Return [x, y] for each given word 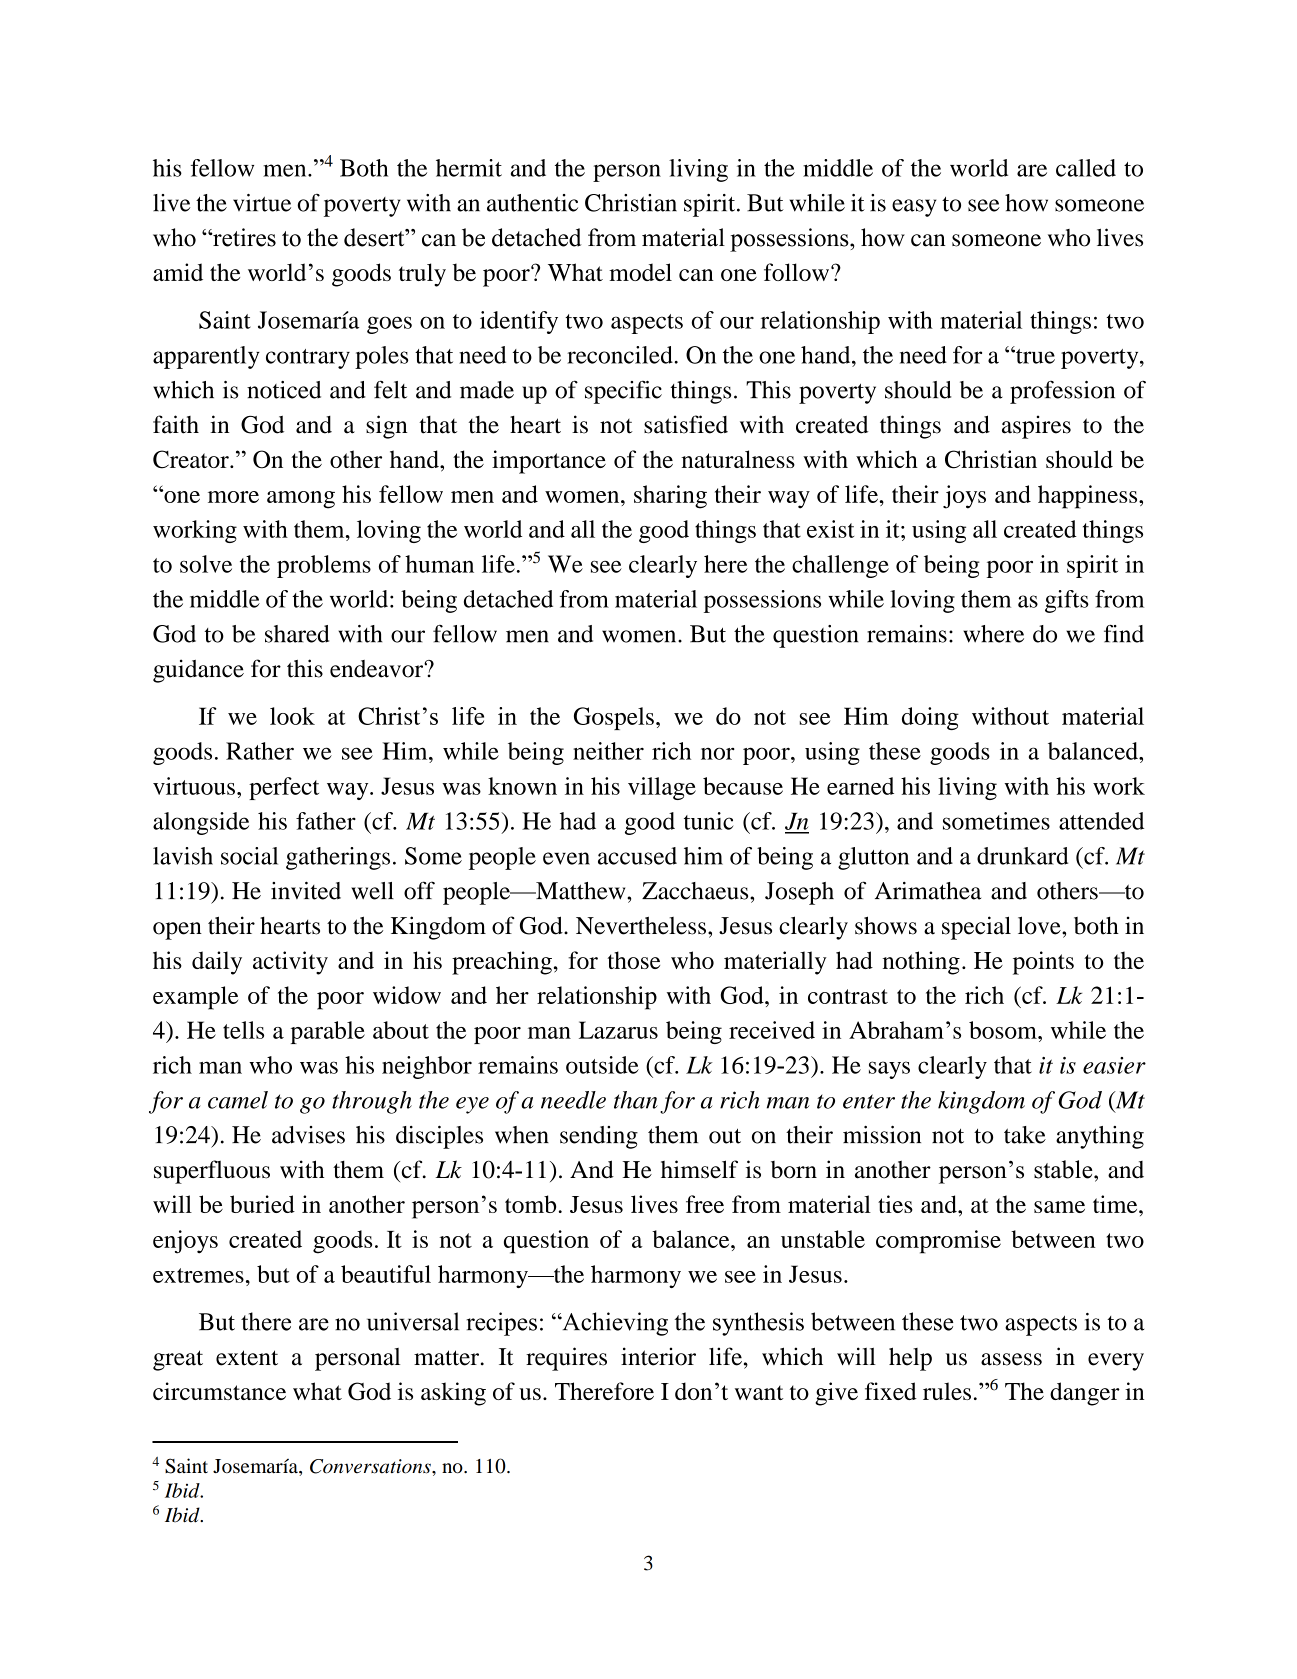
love [1040, 925]
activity [290, 963]
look [292, 716]
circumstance [219, 1391]
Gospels [614, 718]
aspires [1036, 427]
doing [930, 718]
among [301, 500]
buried [262, 1204]
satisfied [686, 424]
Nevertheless [641, 925]
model [640, 272]
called [1086, 168]
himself [699, 1169]
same [1059, 1207]
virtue [262, 203]
